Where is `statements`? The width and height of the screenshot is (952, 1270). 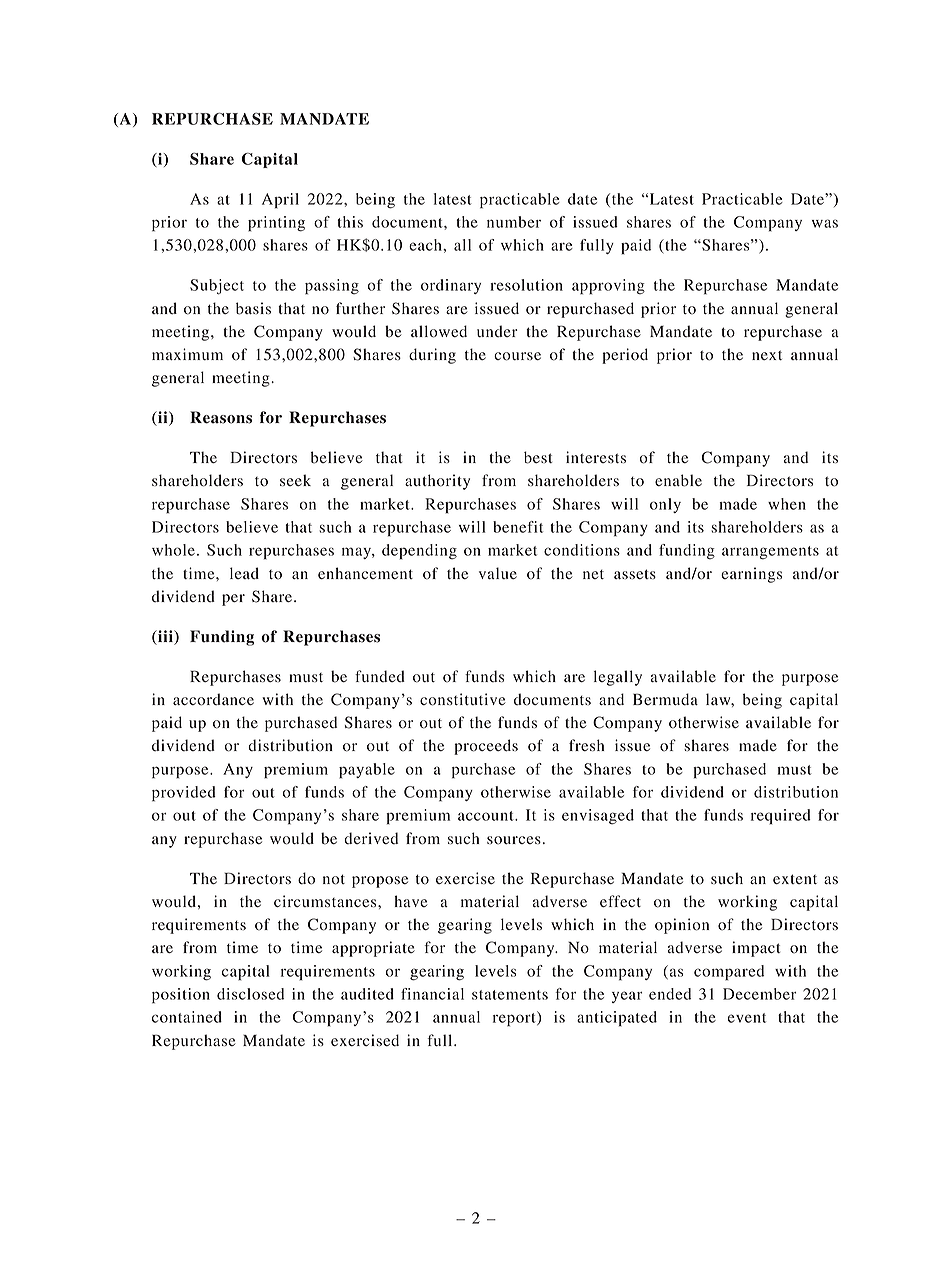 statements is located at coordinates (510, 995).
